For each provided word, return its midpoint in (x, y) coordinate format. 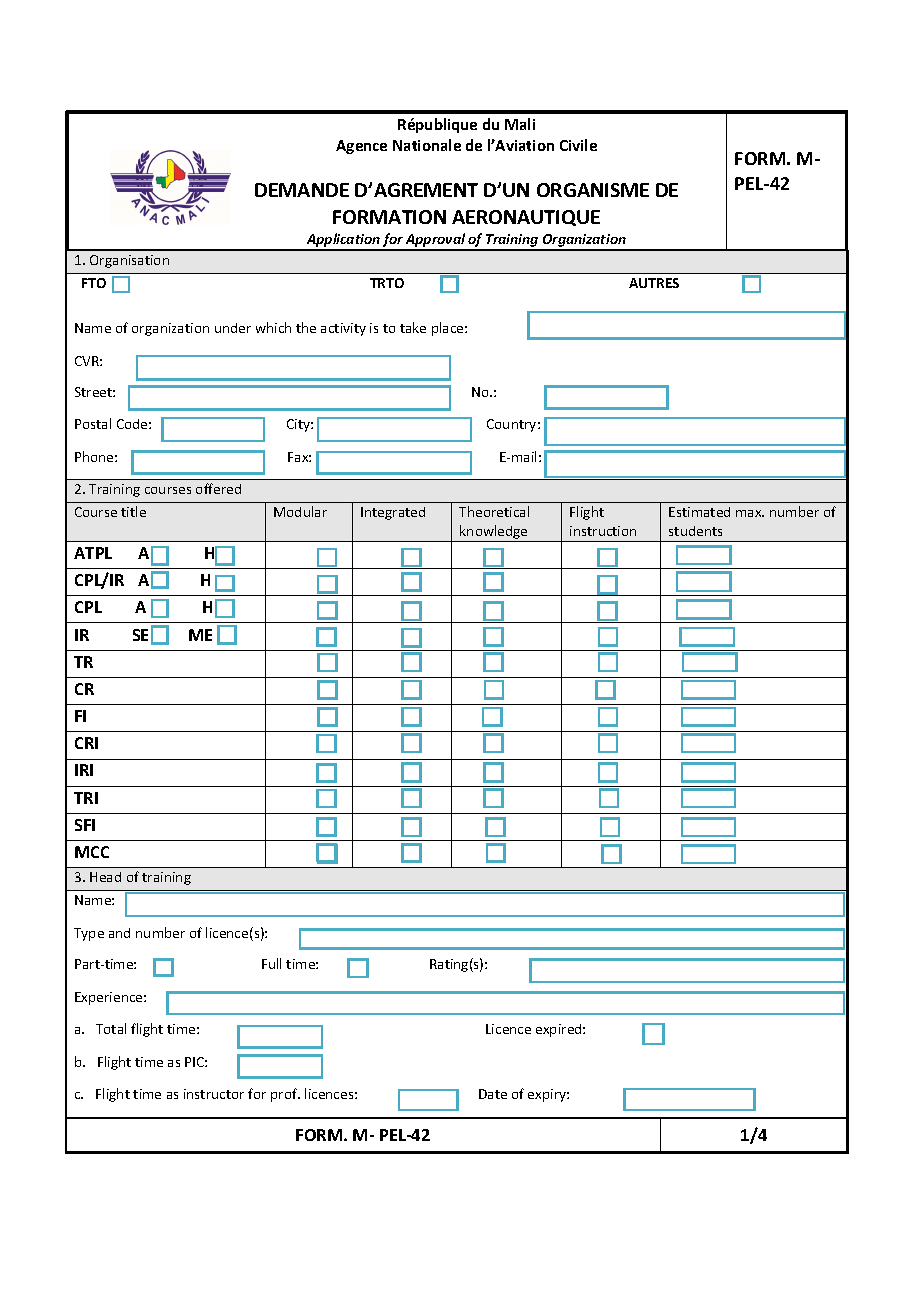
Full (271, 963)
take (413, 327)
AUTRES (654, 283)
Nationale (427, 145)
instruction (603, 531)
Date (493, 1094)
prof (285, 1095)
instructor (214, 1094)
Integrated (393, 513)
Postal (93, 423)
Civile (578, 145)
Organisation (129, 261)
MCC (92, 852)
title (133, 511)
